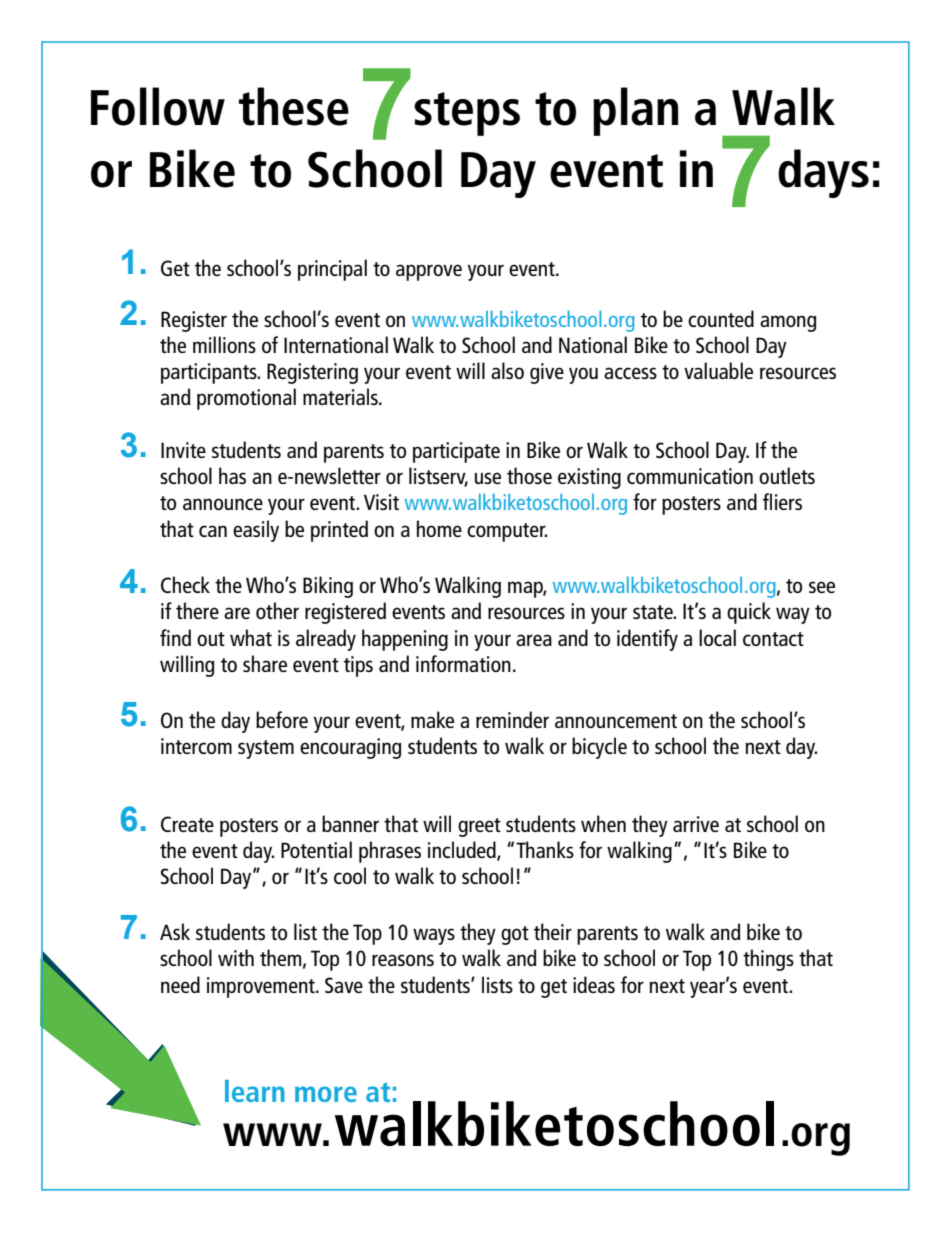 The width and height of the screenshot is (952, 1233). I want to click on learn, so click(255, 1091).
